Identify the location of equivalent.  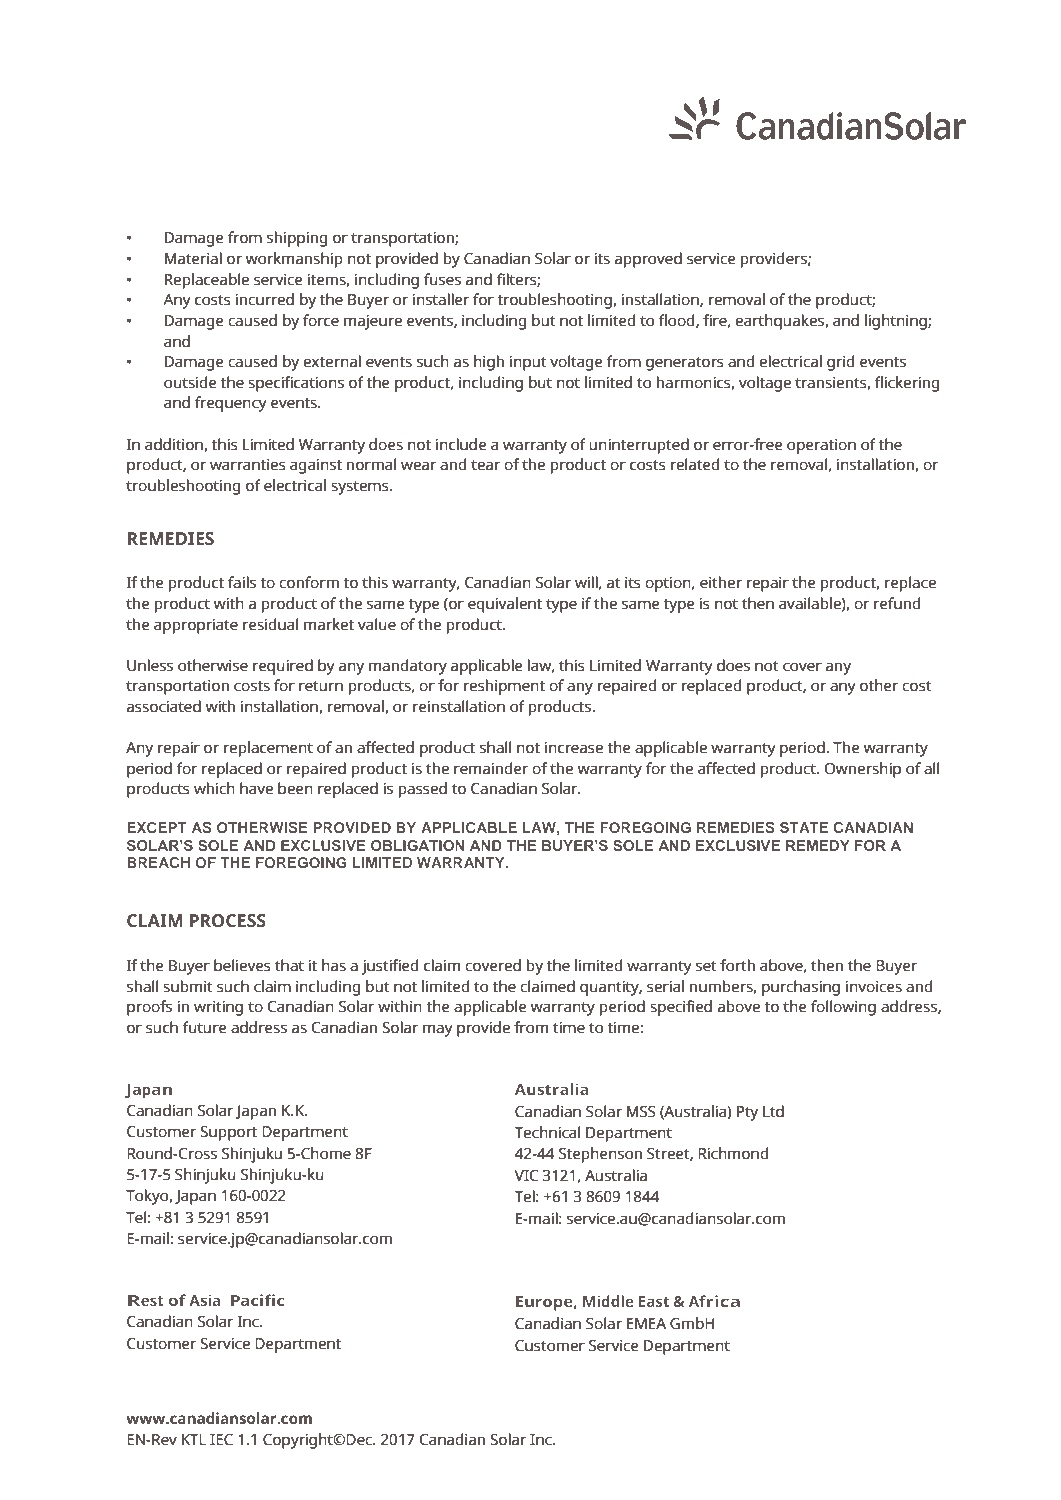
(505, 605).
